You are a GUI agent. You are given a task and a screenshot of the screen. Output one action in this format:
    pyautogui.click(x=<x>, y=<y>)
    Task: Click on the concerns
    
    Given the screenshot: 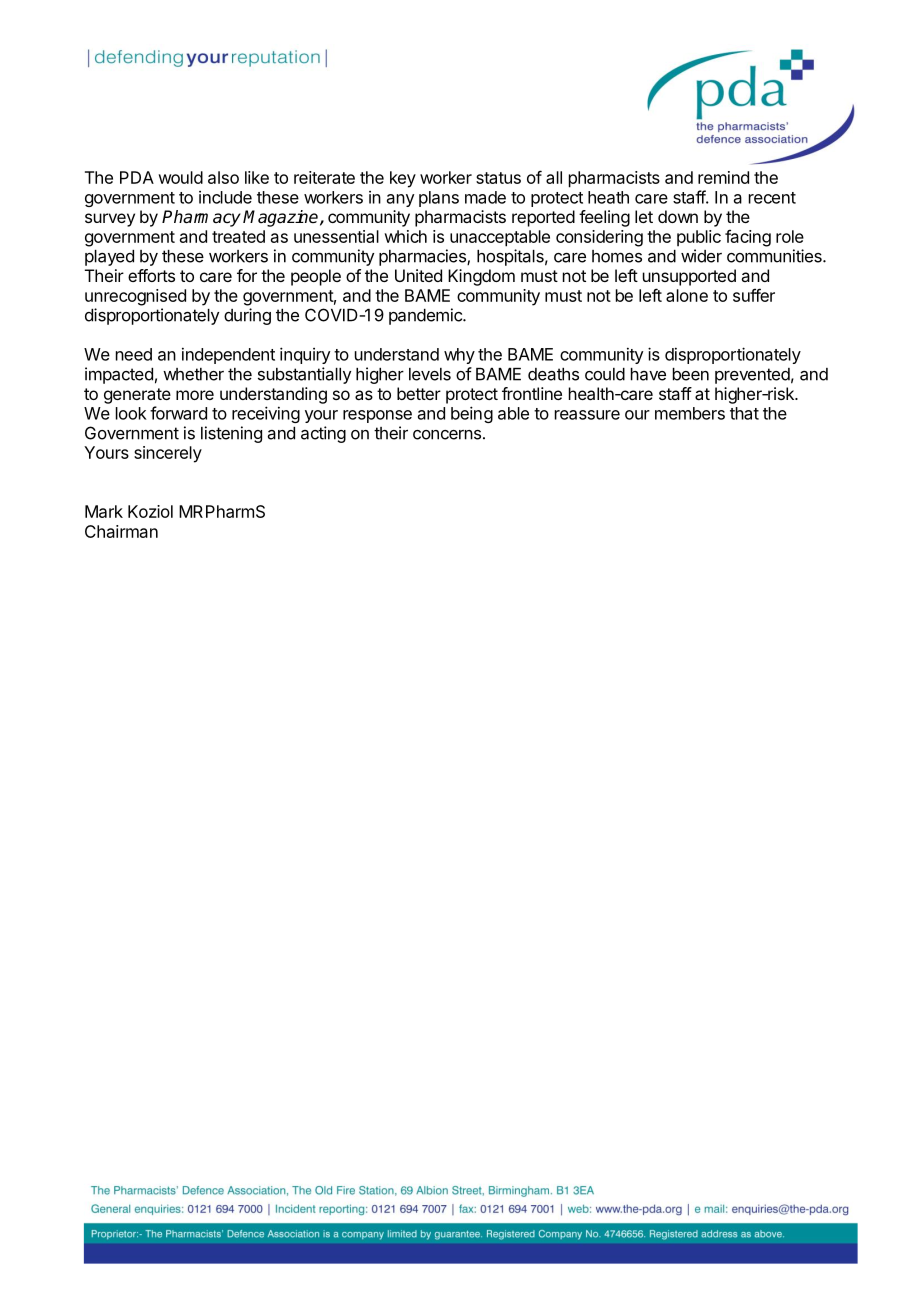 What is the action you would take?
    pyautogui.click(x=447, y=435)
